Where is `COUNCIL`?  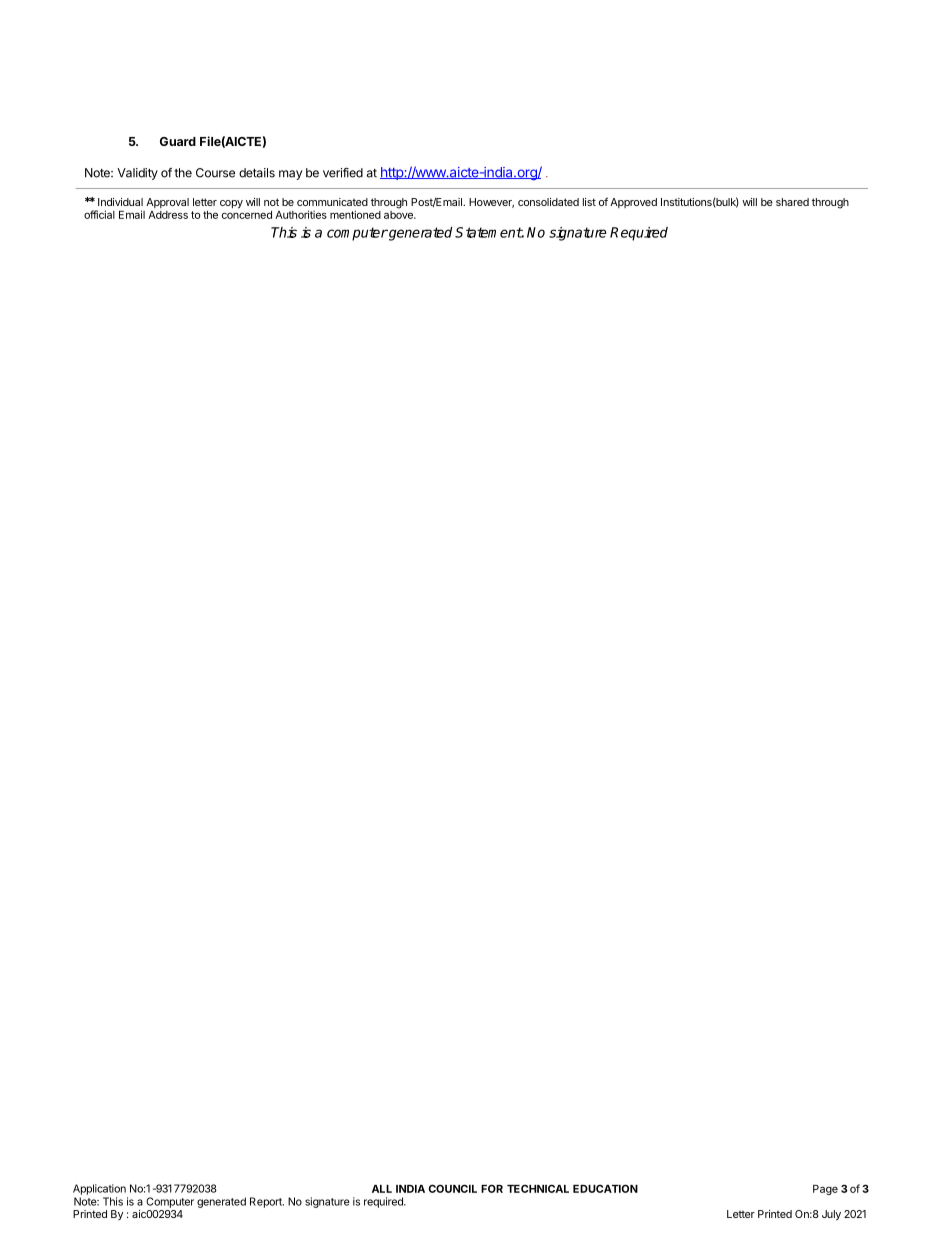 COUNCIL is located at coordinates (452, 1188).
